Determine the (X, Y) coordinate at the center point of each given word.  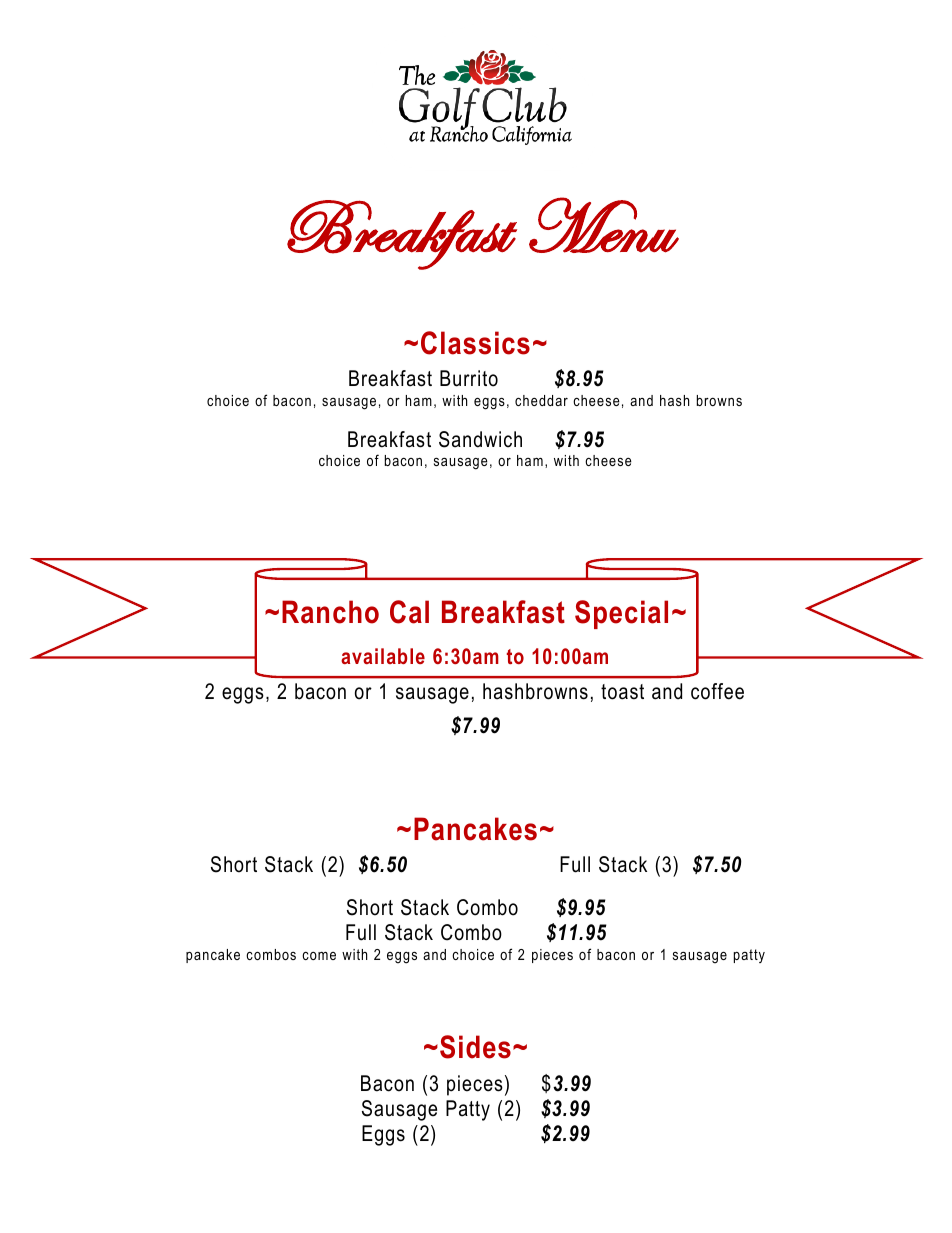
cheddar (541, 400)
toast (622, 692)
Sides (475, 1047)
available (383, 656)
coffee (717, 691)
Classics (475, 343)
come (319, 956)
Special (621, 614)
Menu (604, 225)
